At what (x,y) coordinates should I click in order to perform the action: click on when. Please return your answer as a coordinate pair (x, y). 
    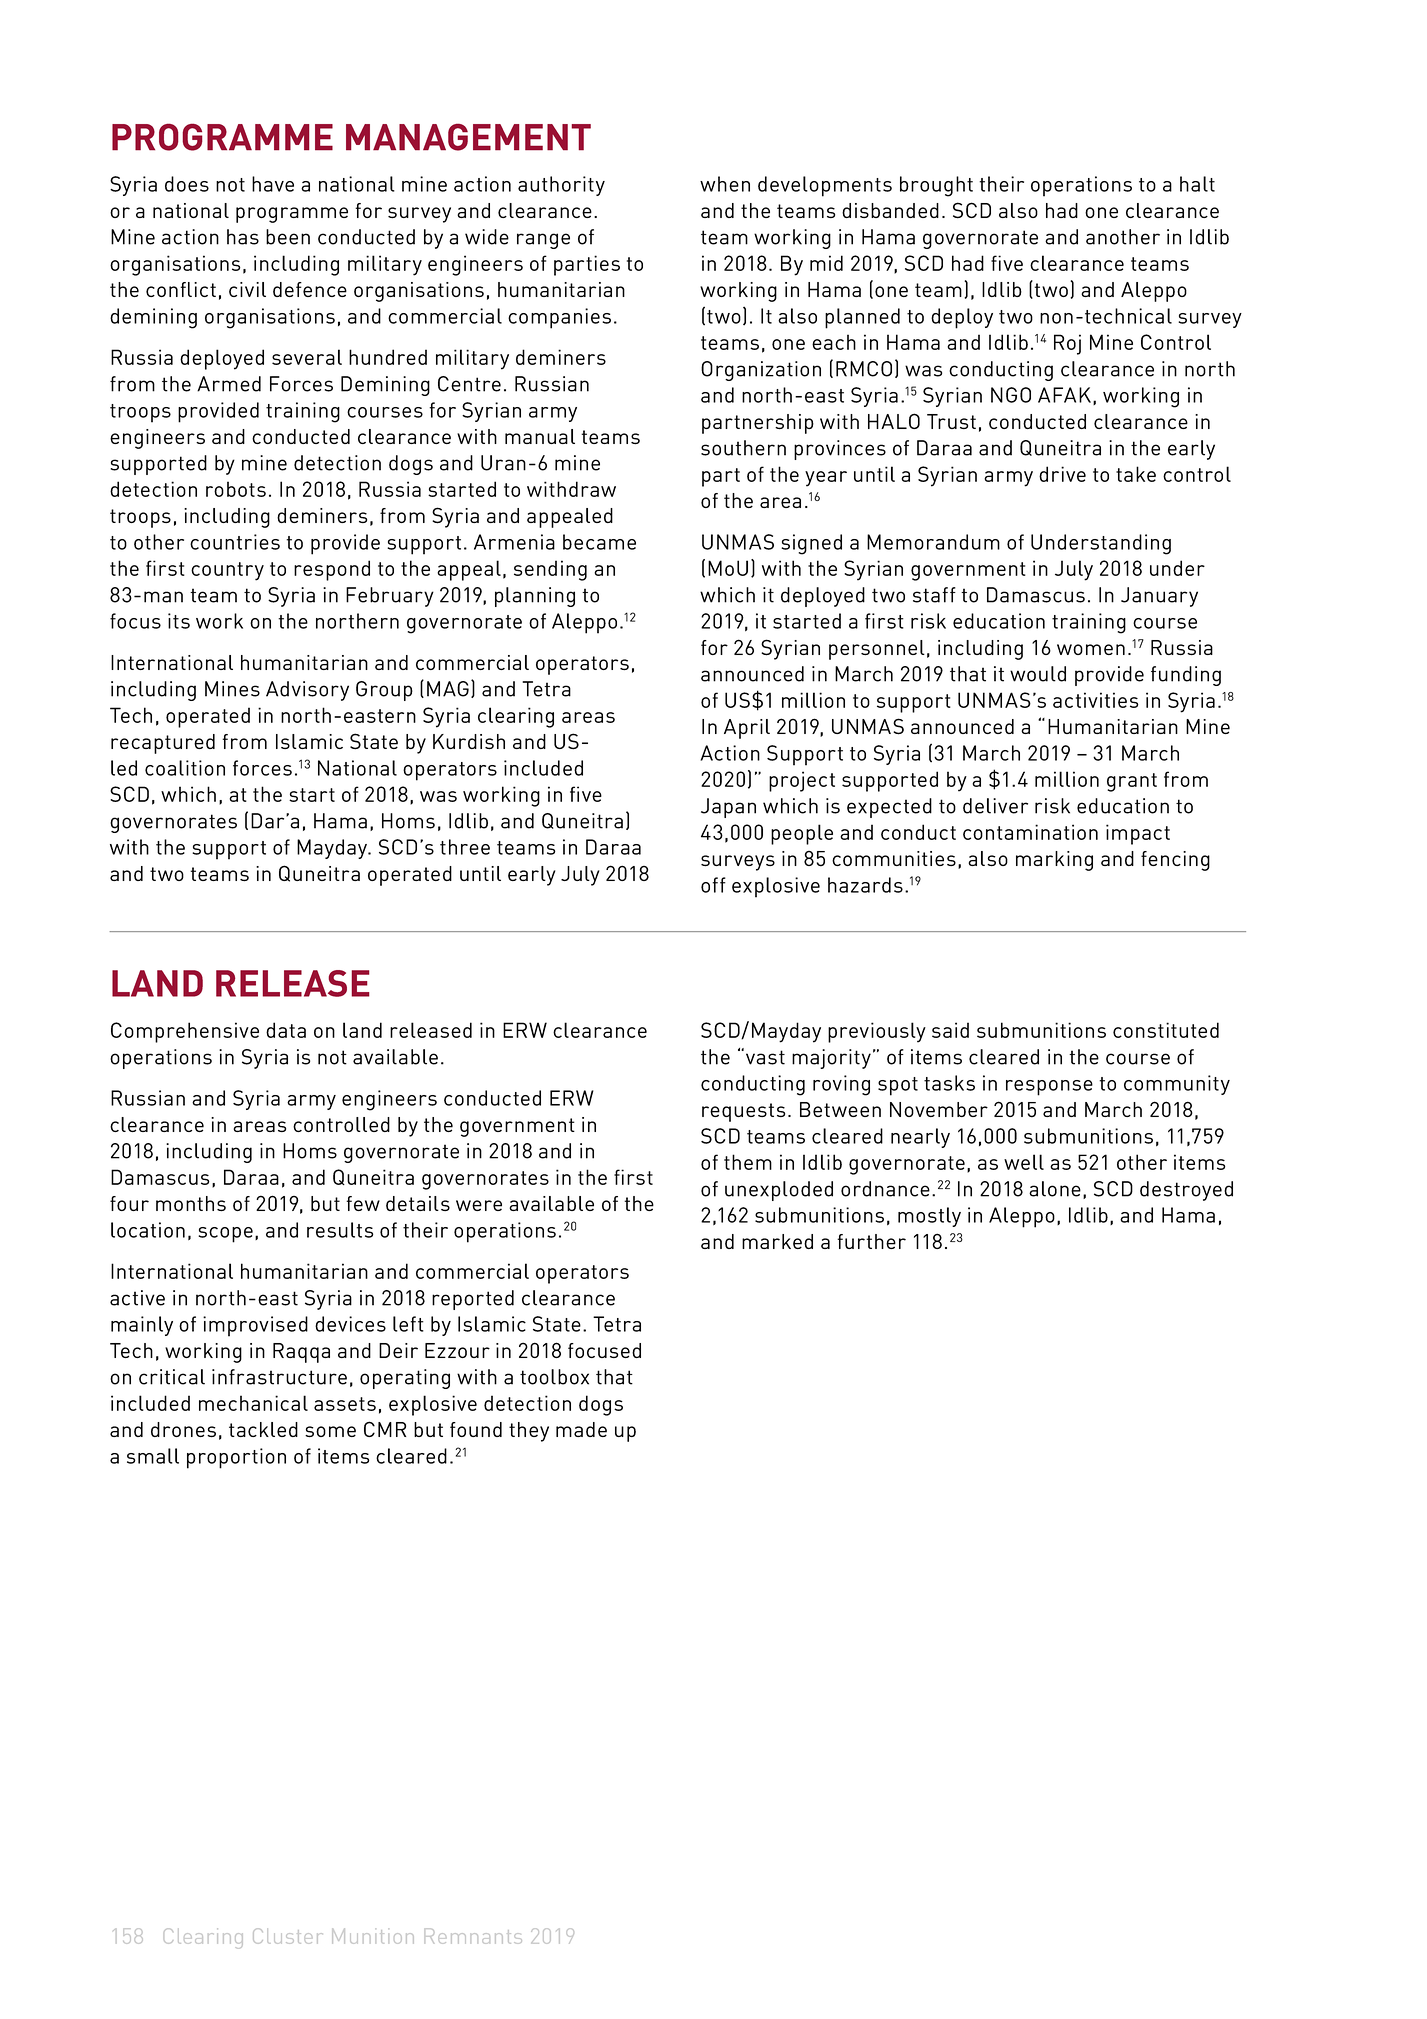
    Looking at the image, I should click on (725, 184).
